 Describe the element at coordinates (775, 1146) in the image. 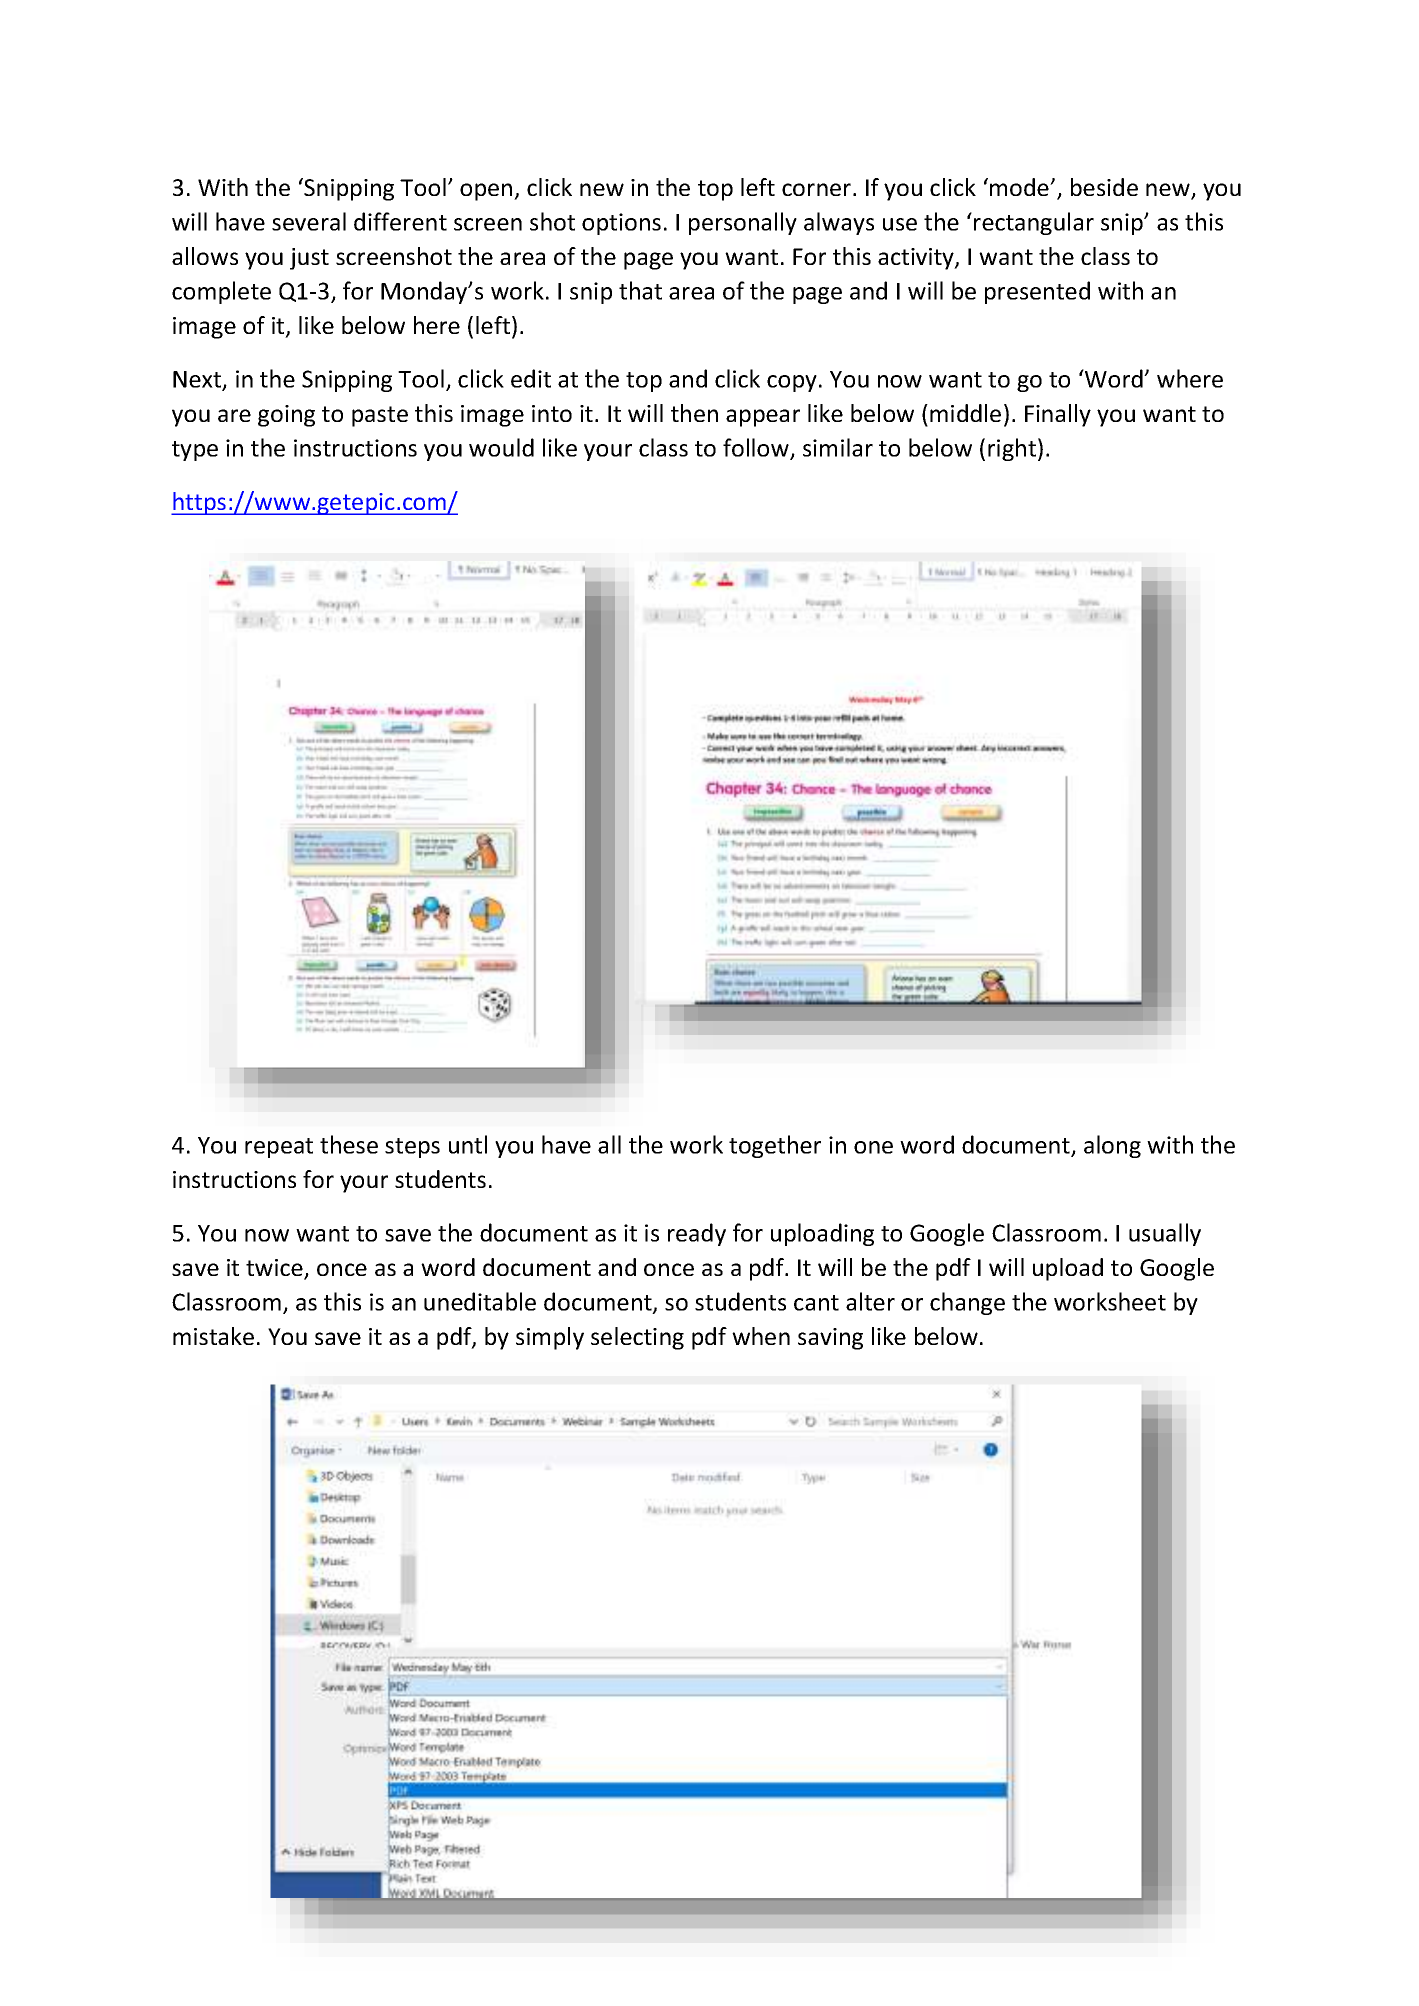

I see `together` at that location.
